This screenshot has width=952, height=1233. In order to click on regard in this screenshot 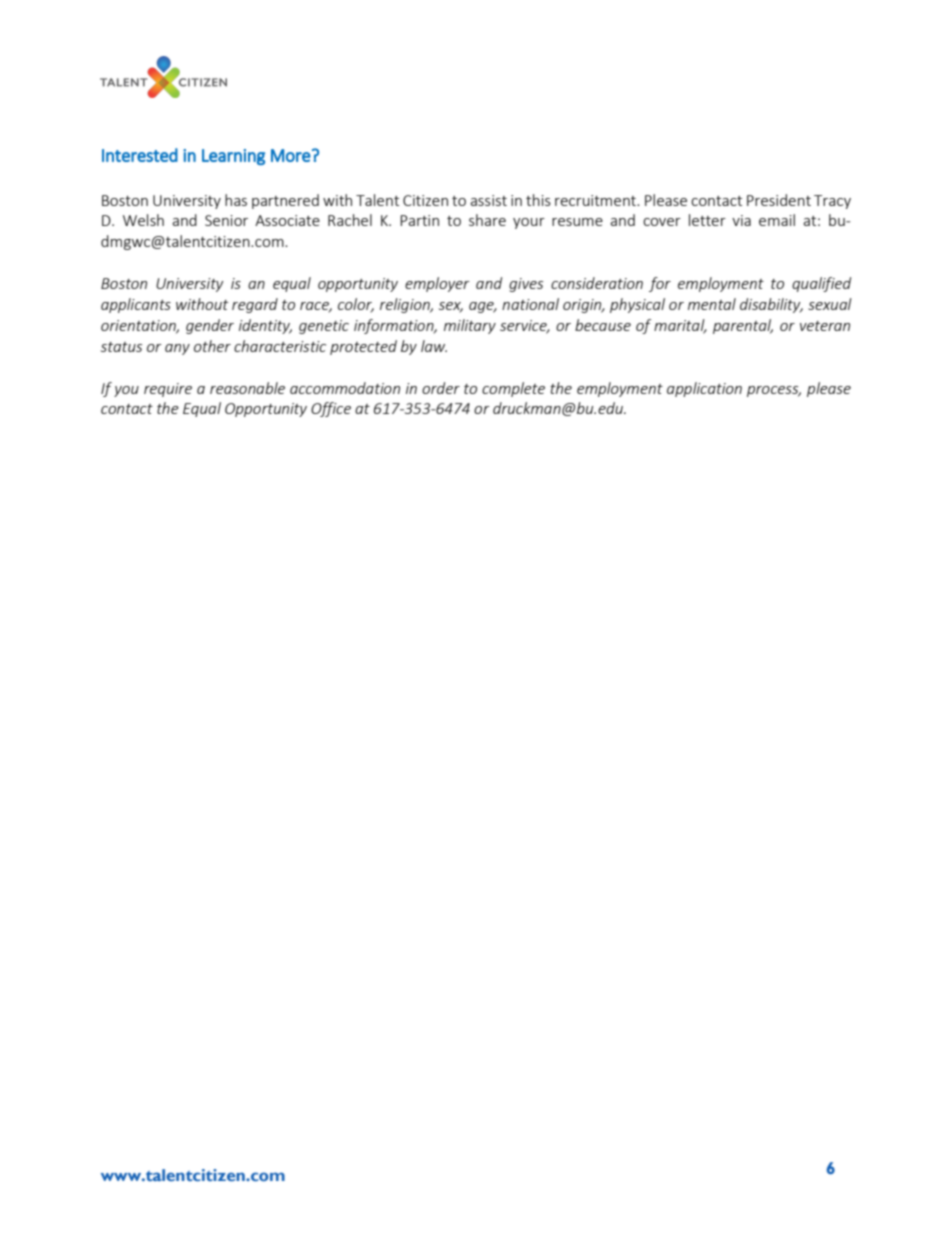, I will do `click(255, 305)`.
